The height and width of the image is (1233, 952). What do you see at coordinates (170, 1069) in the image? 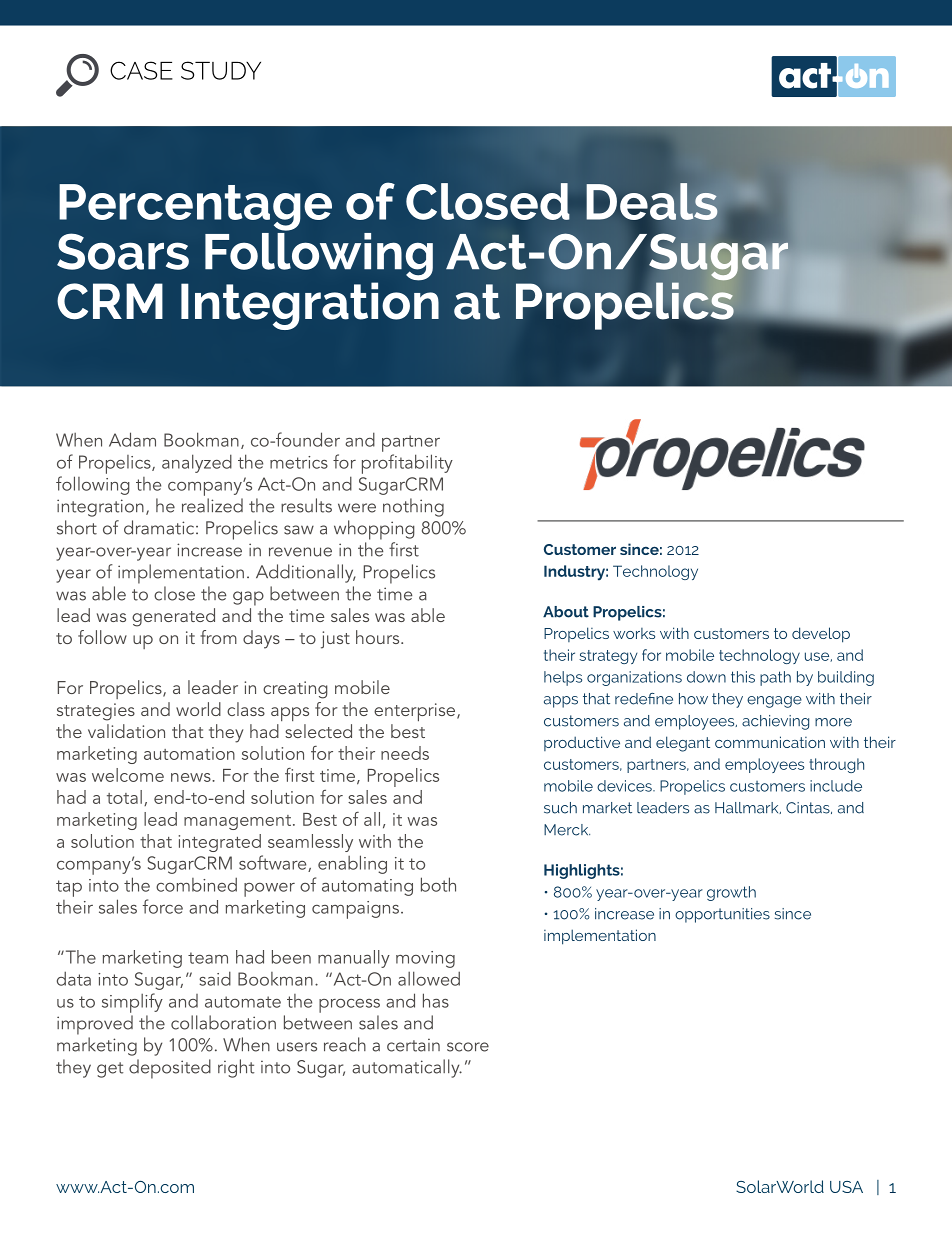
I see `deposited` at bounding box center [170, 1069].
